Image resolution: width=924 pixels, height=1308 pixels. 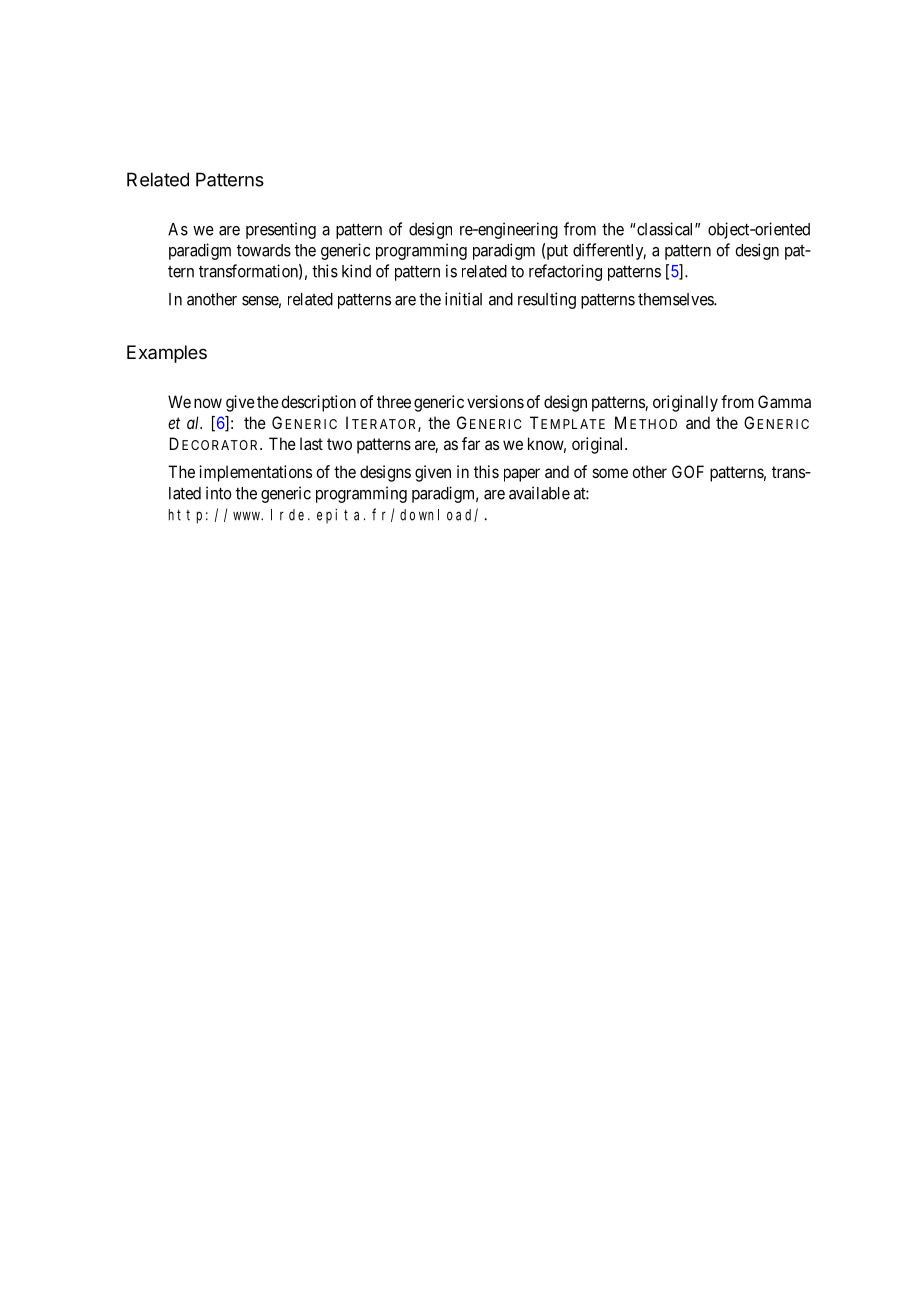 What do you see at coordinates (688, 471) in the screenshot?
I see `GOF` at bounding box center [688, 471].
